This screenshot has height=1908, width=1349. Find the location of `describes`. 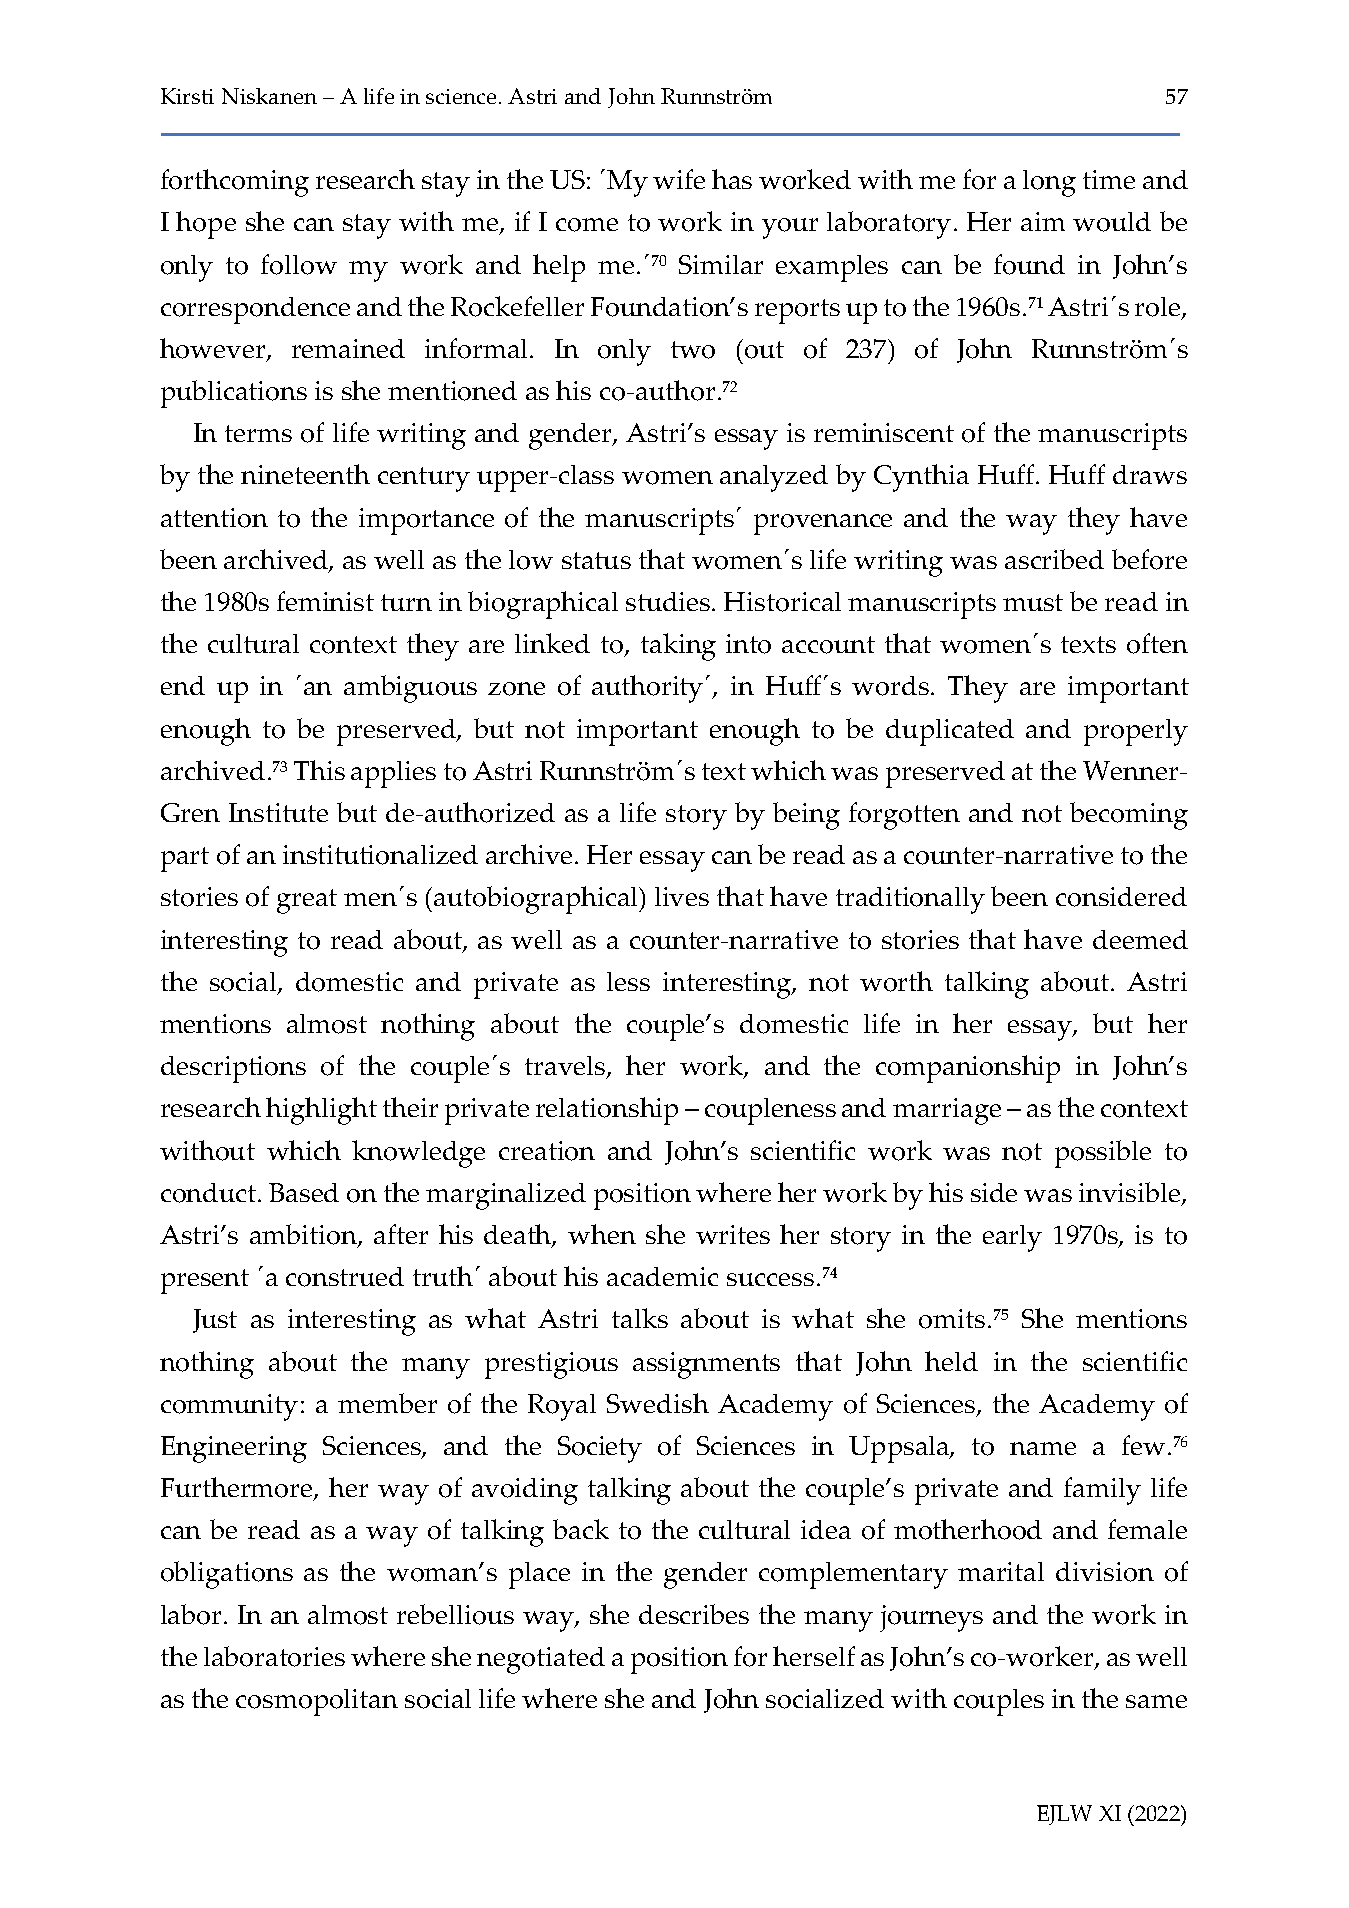

describes is located at coordinates (694, 1614).
